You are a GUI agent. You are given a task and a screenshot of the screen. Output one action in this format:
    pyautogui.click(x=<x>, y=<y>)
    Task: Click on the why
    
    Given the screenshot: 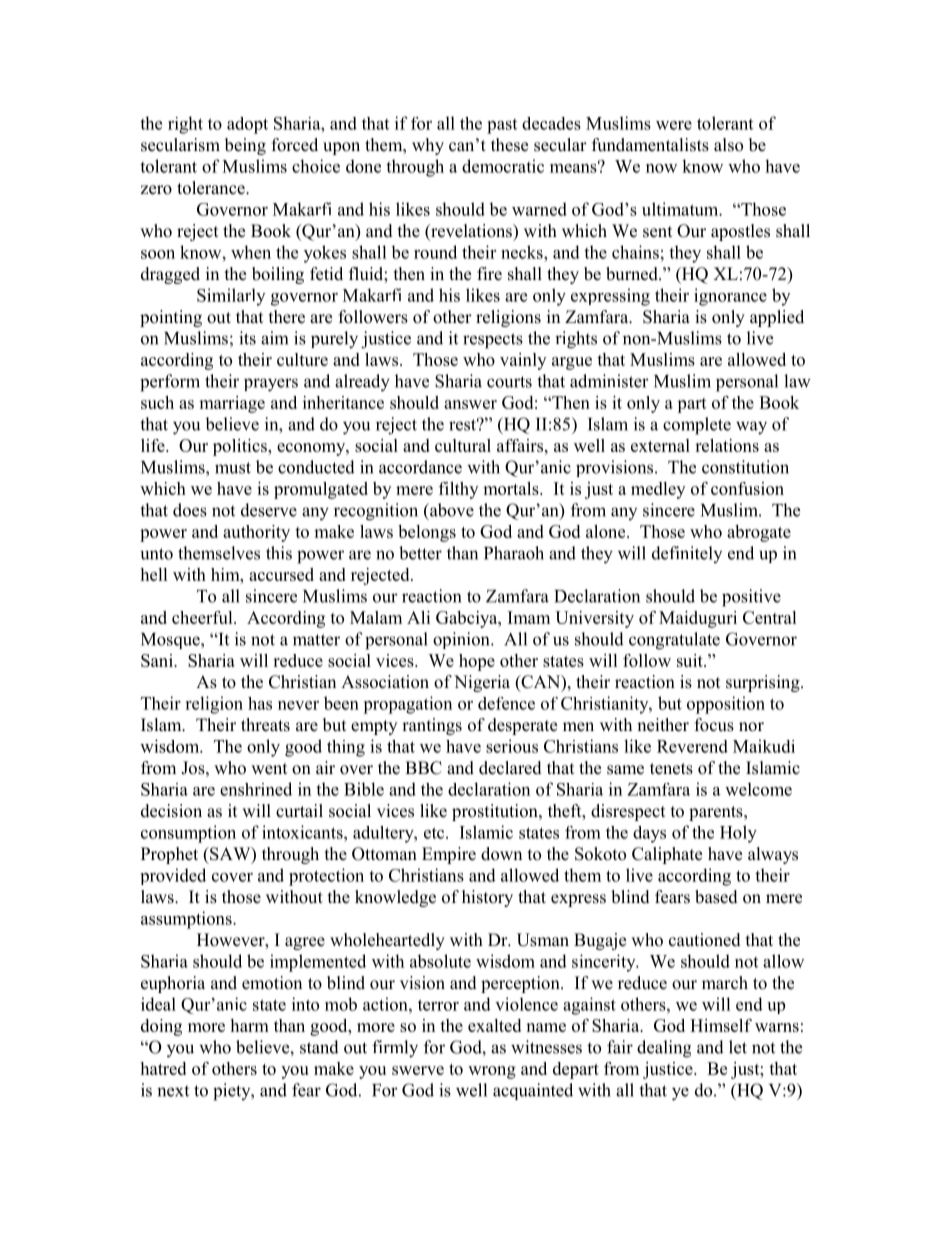 What is the action you would take?
    pyautogui.click(x=428, y=146)
